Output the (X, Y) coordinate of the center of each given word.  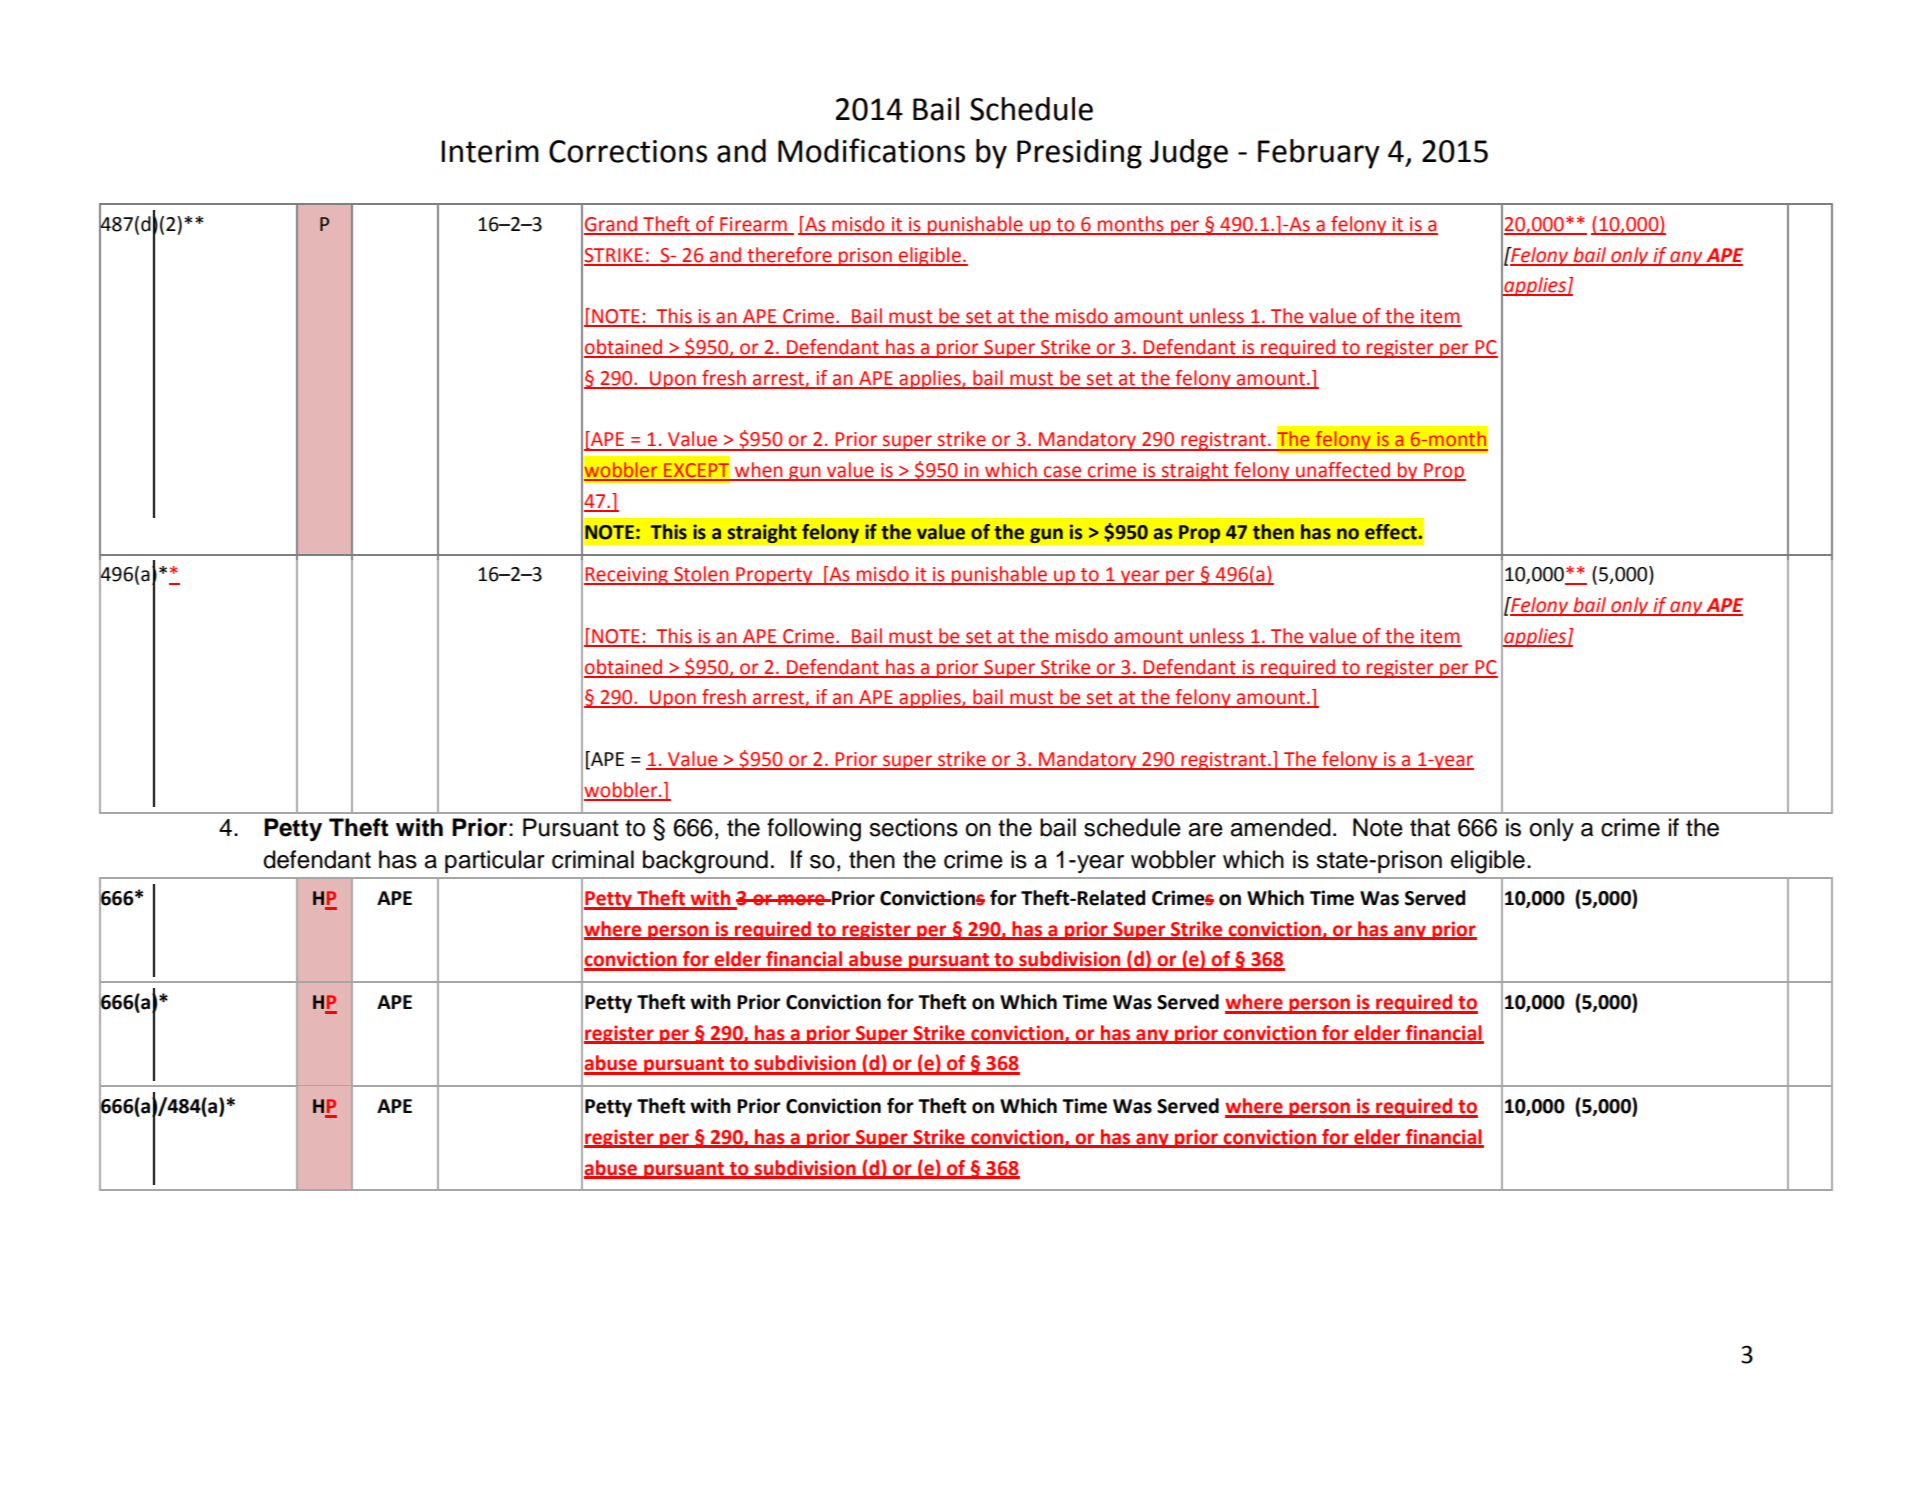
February (1319, 154)
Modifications (871, 150)
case (1063, 473)
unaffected (1343, 471)
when (759, 471)
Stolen (701, 575)
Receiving (627, 576)
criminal (593, 859)
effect (1391, 532)
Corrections (628, 151)
